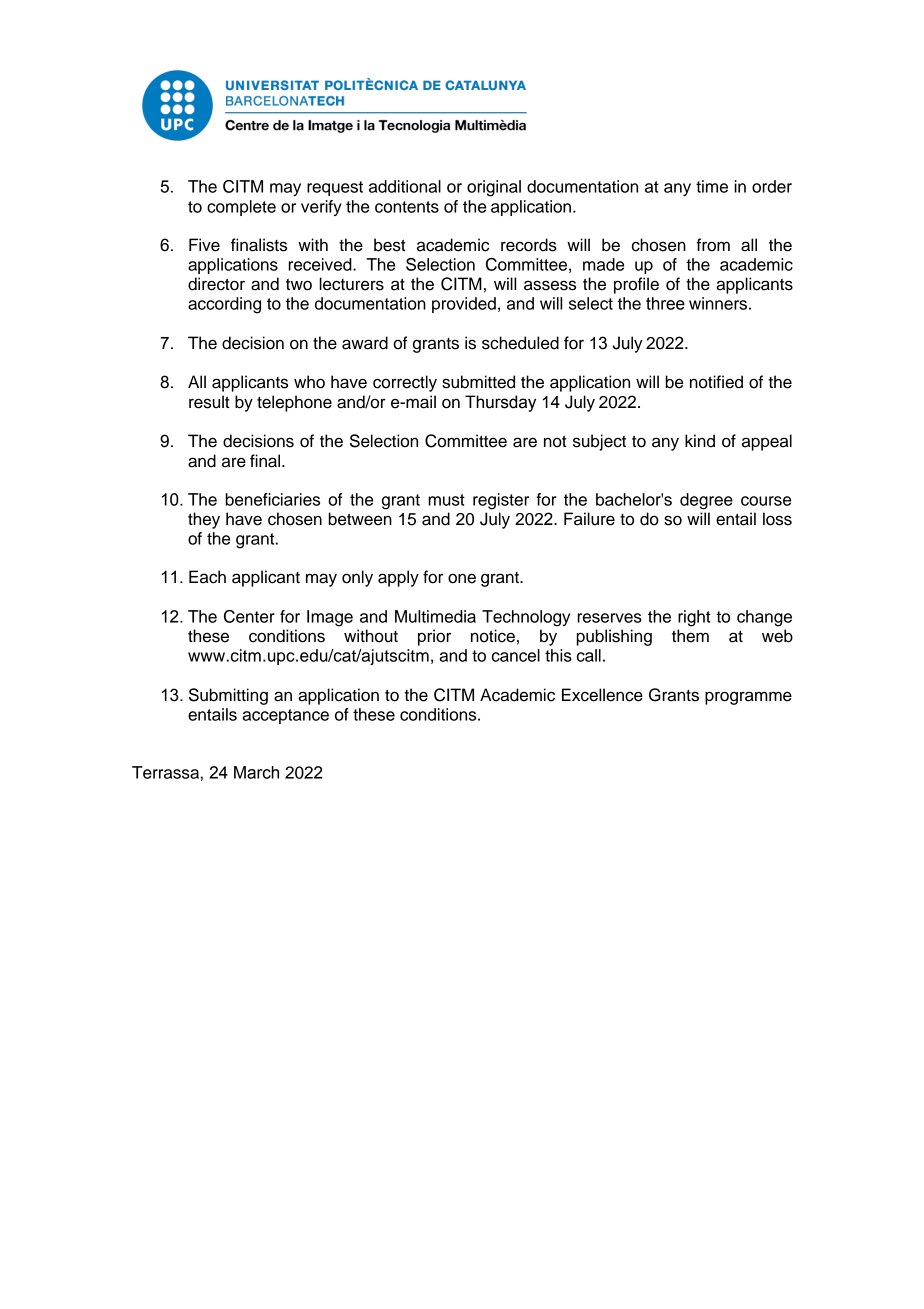 Image resolution: width=924 pixels, height=1309 pixels. Describe the element at coordinates (706, 501) in the screenshot. I see `degree` at that location.
